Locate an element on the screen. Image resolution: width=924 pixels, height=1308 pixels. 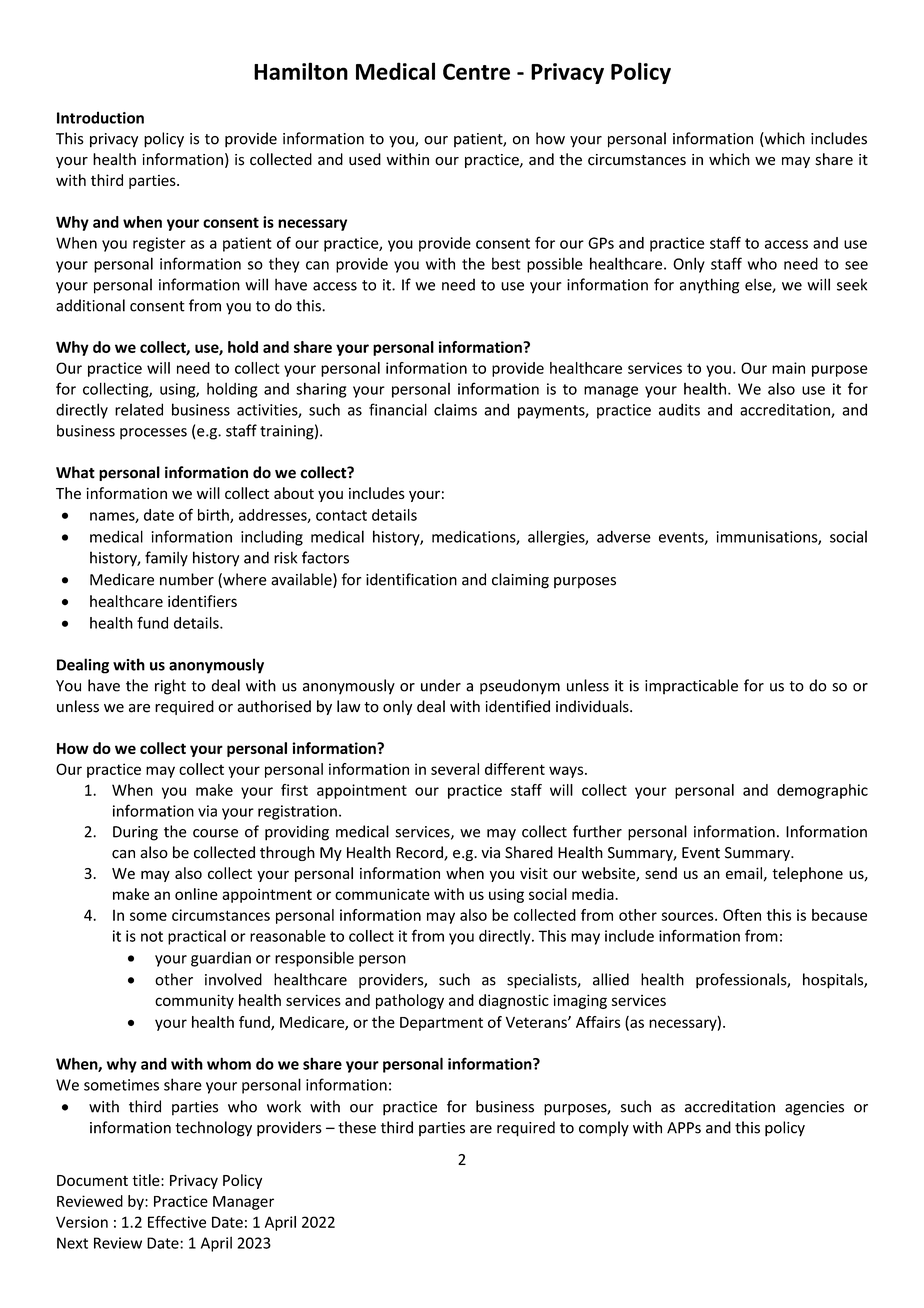
main is located at coordinates (788, 368).
